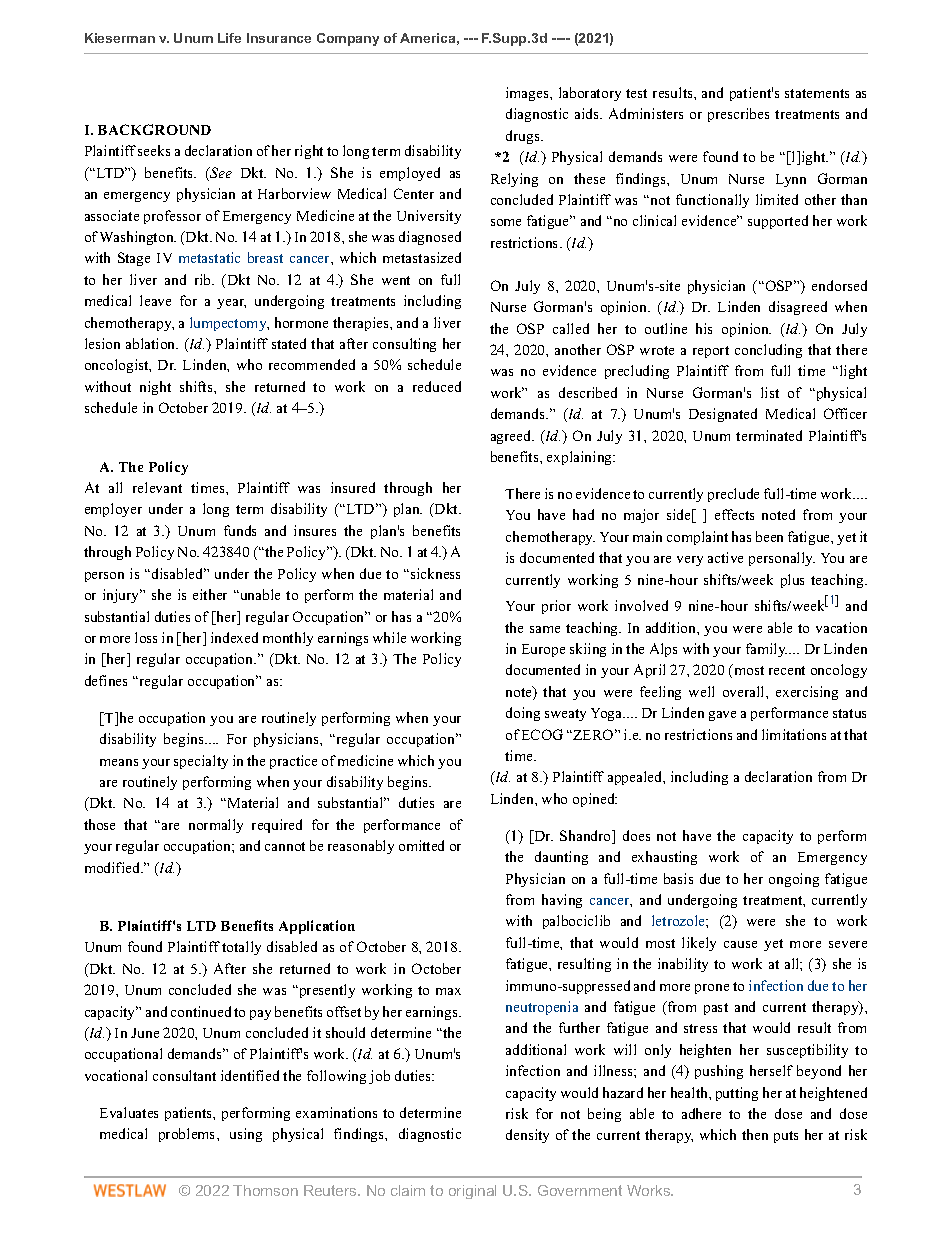 This screenshot has width=952, height=1233. What do you see at coordinates (229, 38) in the screenshot?
I see `Life` at bounding box center [229, 38].
